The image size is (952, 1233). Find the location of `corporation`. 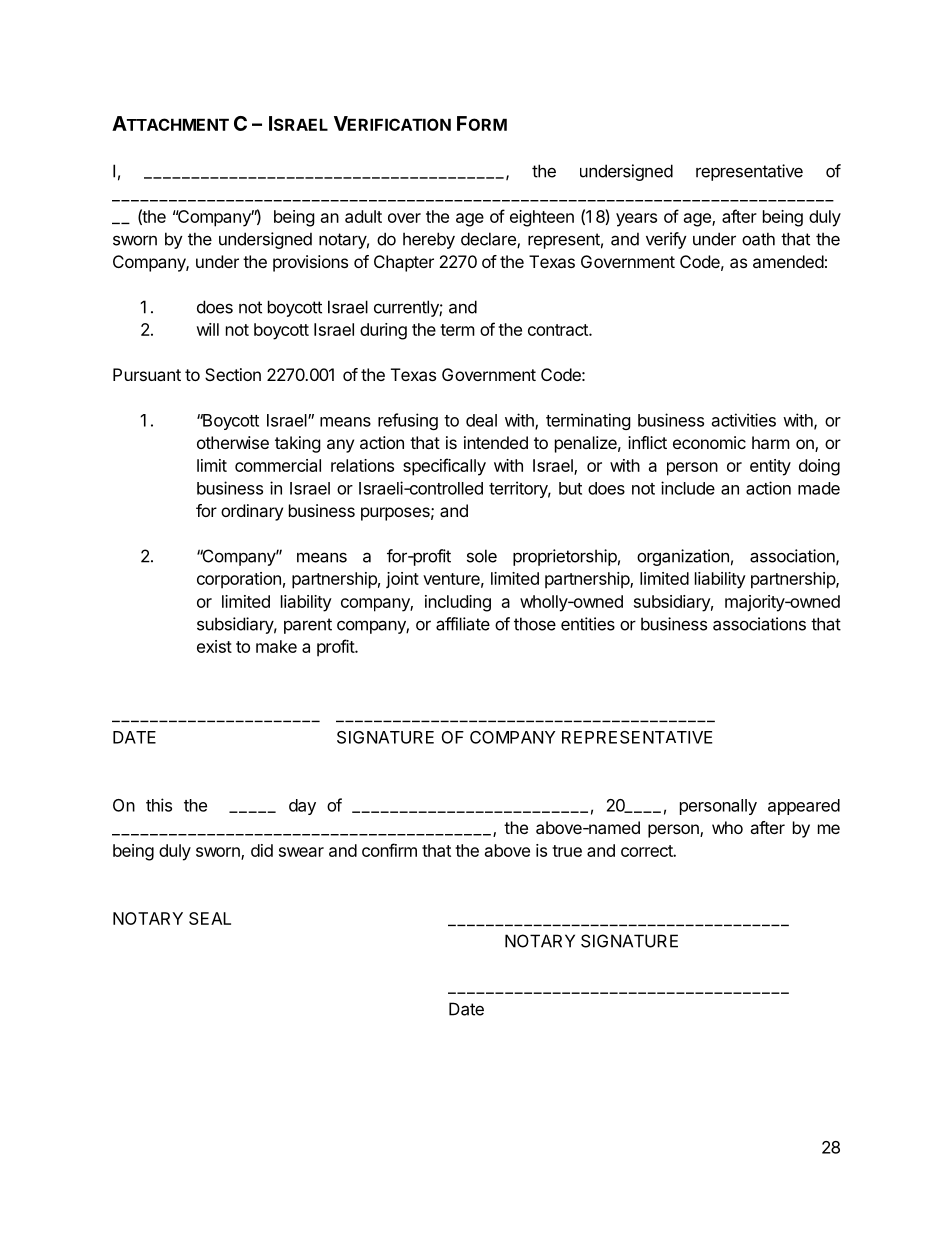

corporation is located at coordinates (239, 580).
